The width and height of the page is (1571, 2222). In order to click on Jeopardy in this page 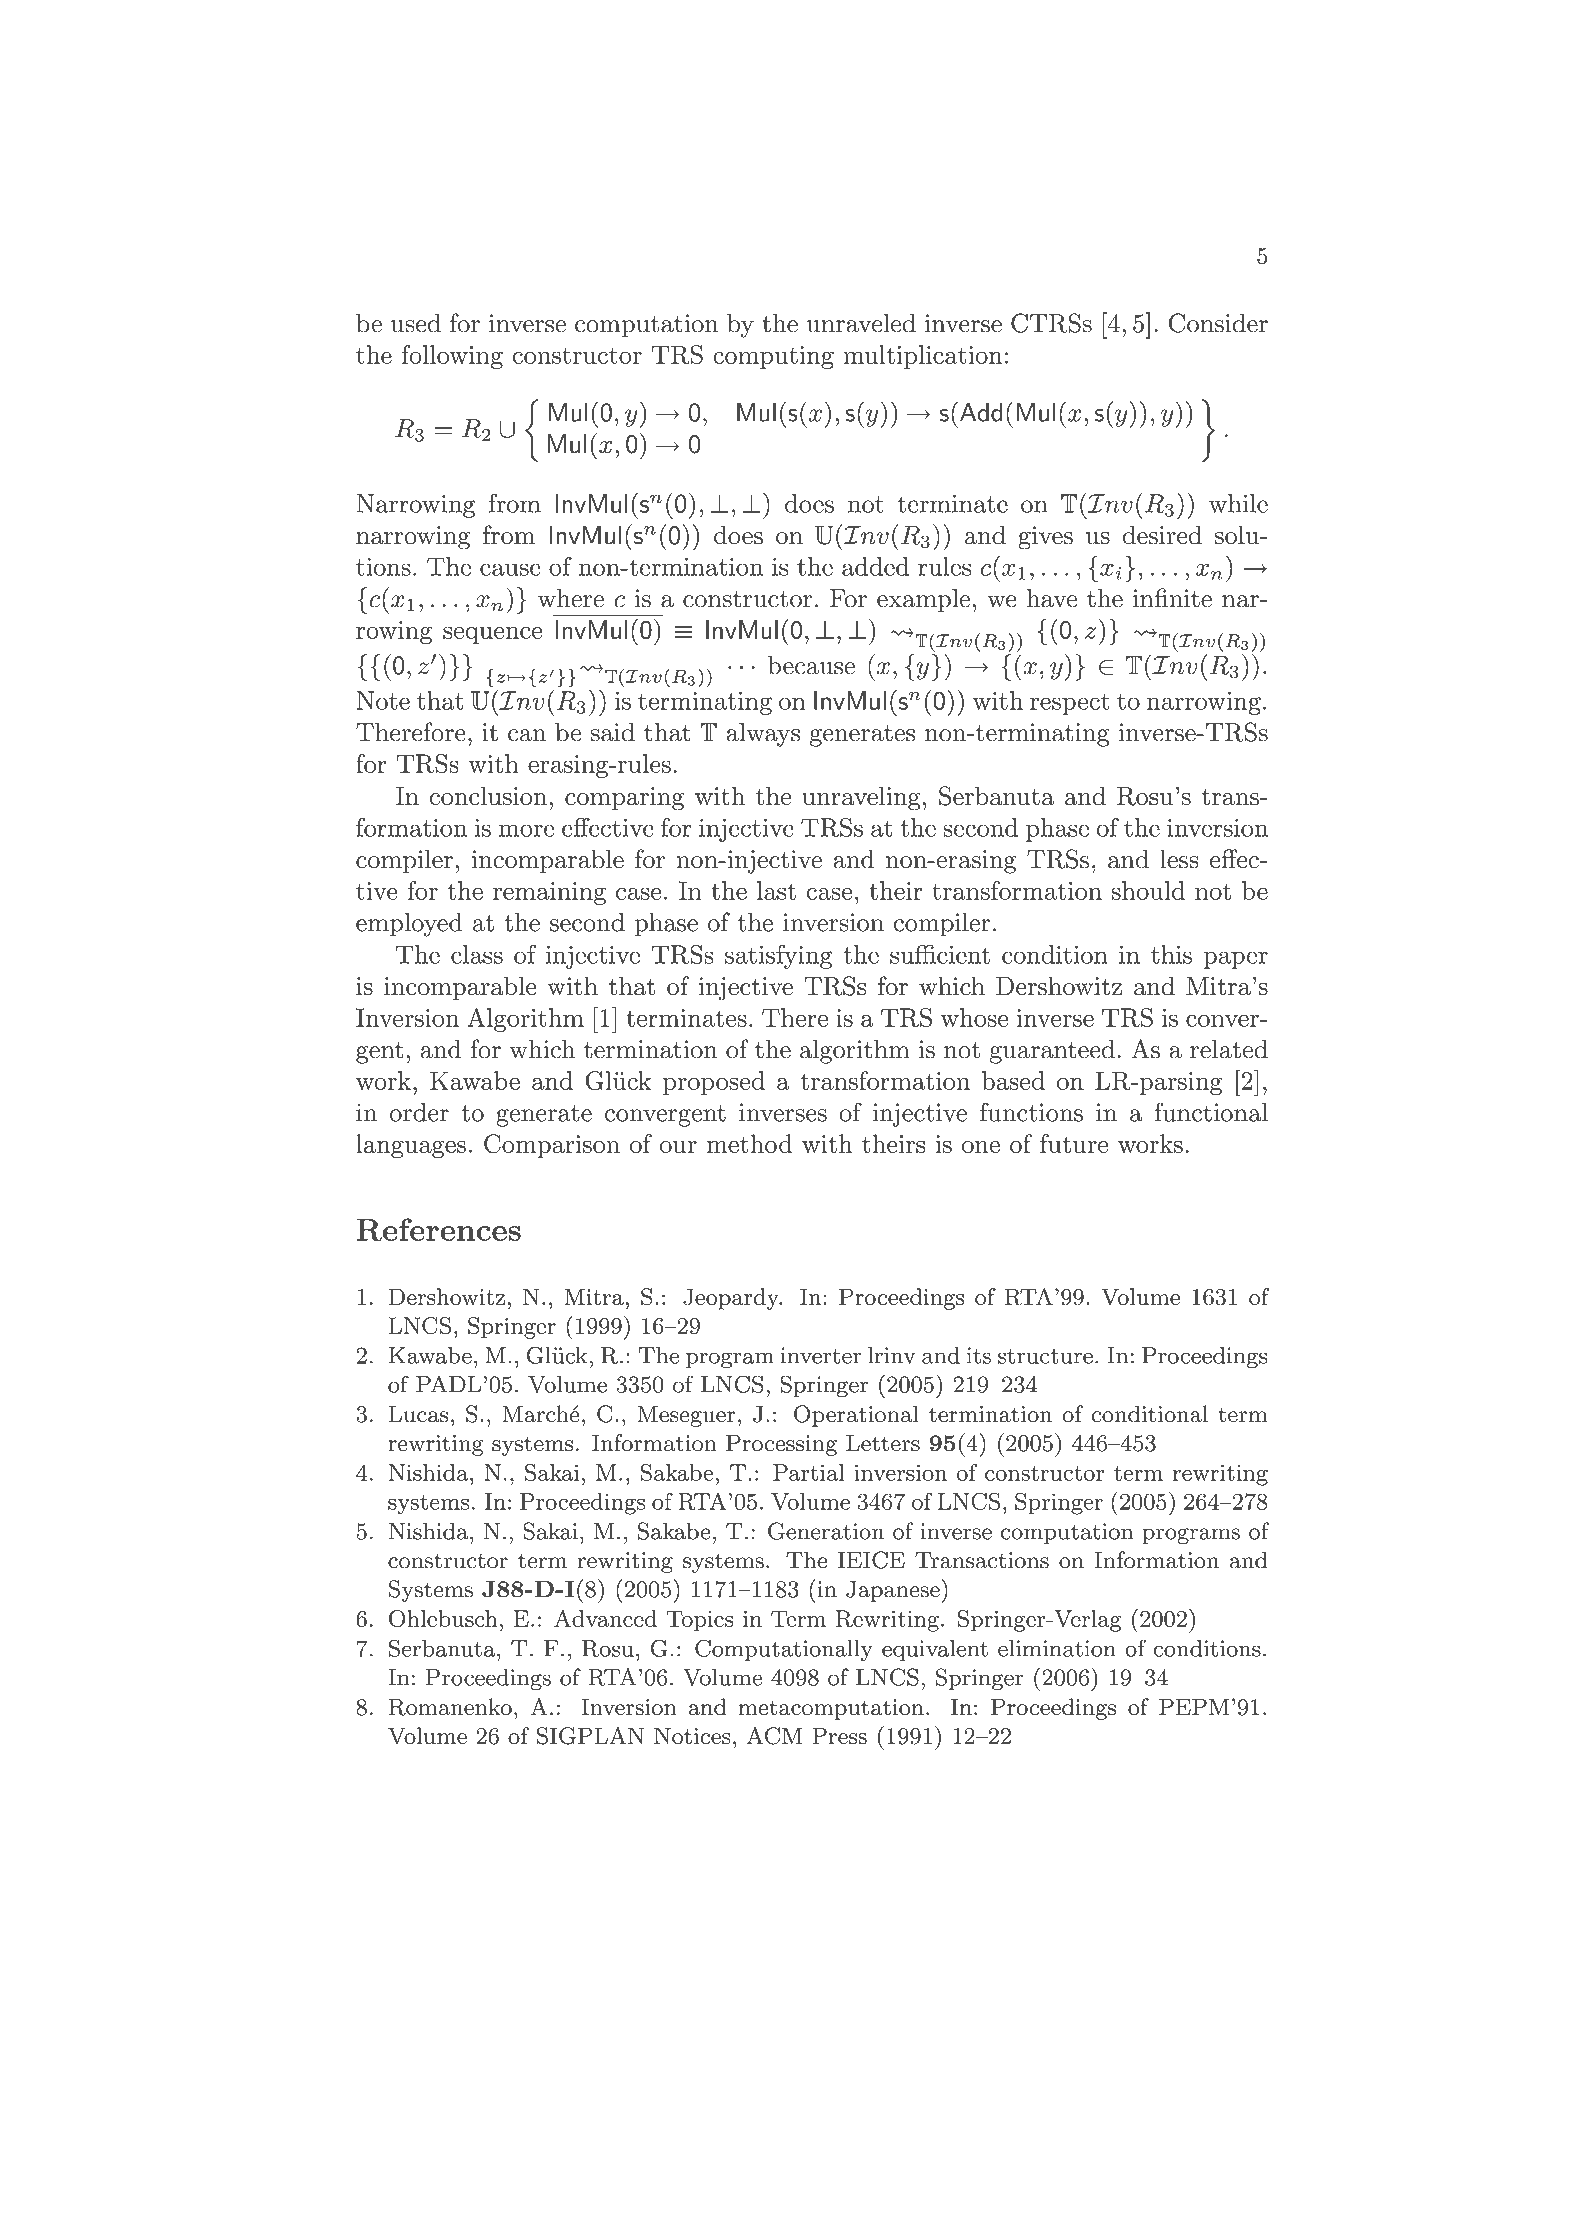, I will do `click(732, 1299)`.
